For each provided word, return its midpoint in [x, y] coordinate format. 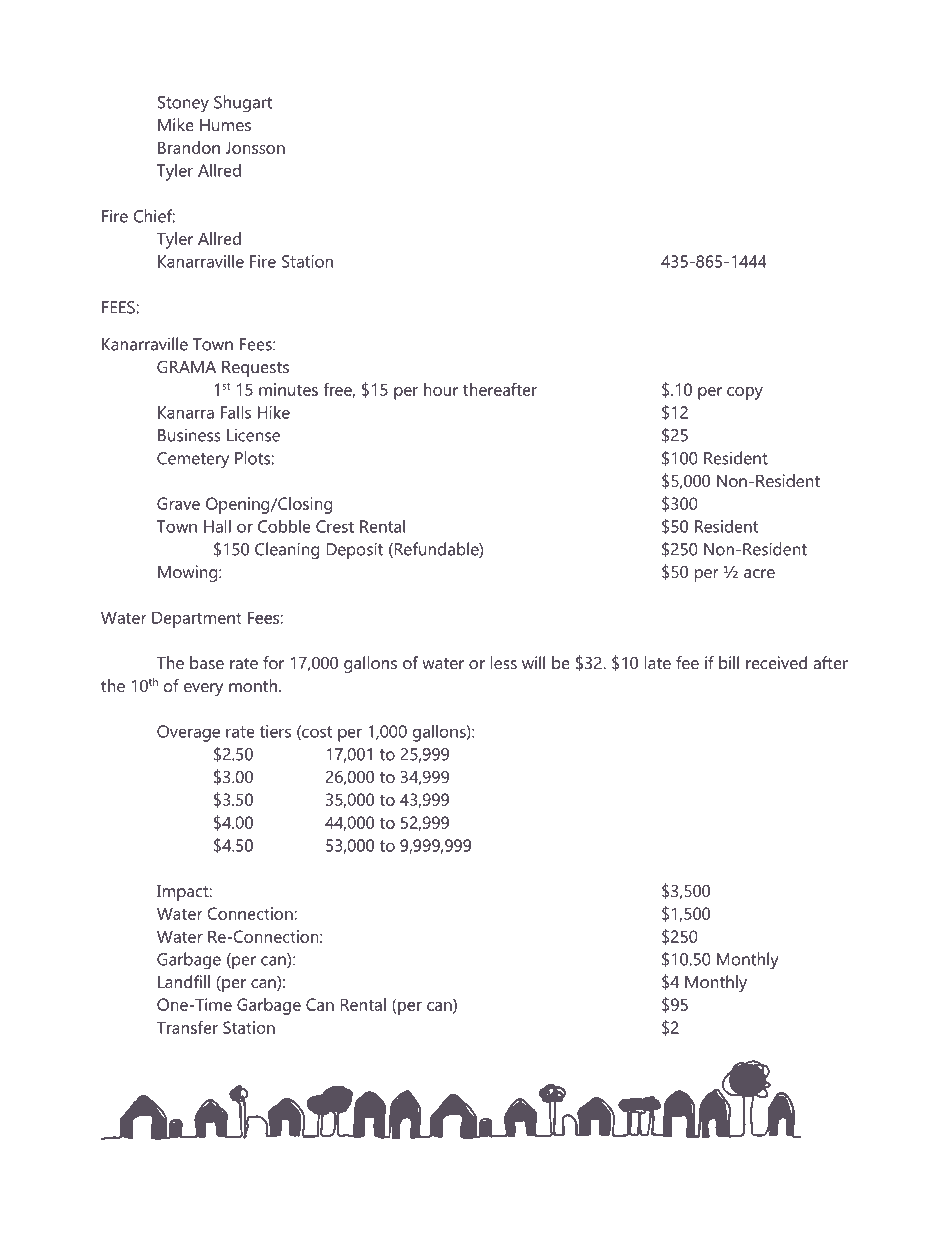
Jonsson [255, 147]
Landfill [184, 981]
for [273, 662]
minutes [288, 389]
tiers [275, 731]
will [533, 662]
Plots [253, 458]
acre [759, 573]
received [776, 662]
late [658, 662]
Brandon [189, 147]
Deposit [355, 550]
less [504, 662]
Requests [255, 369]
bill [729, 662]
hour [441, 389]
